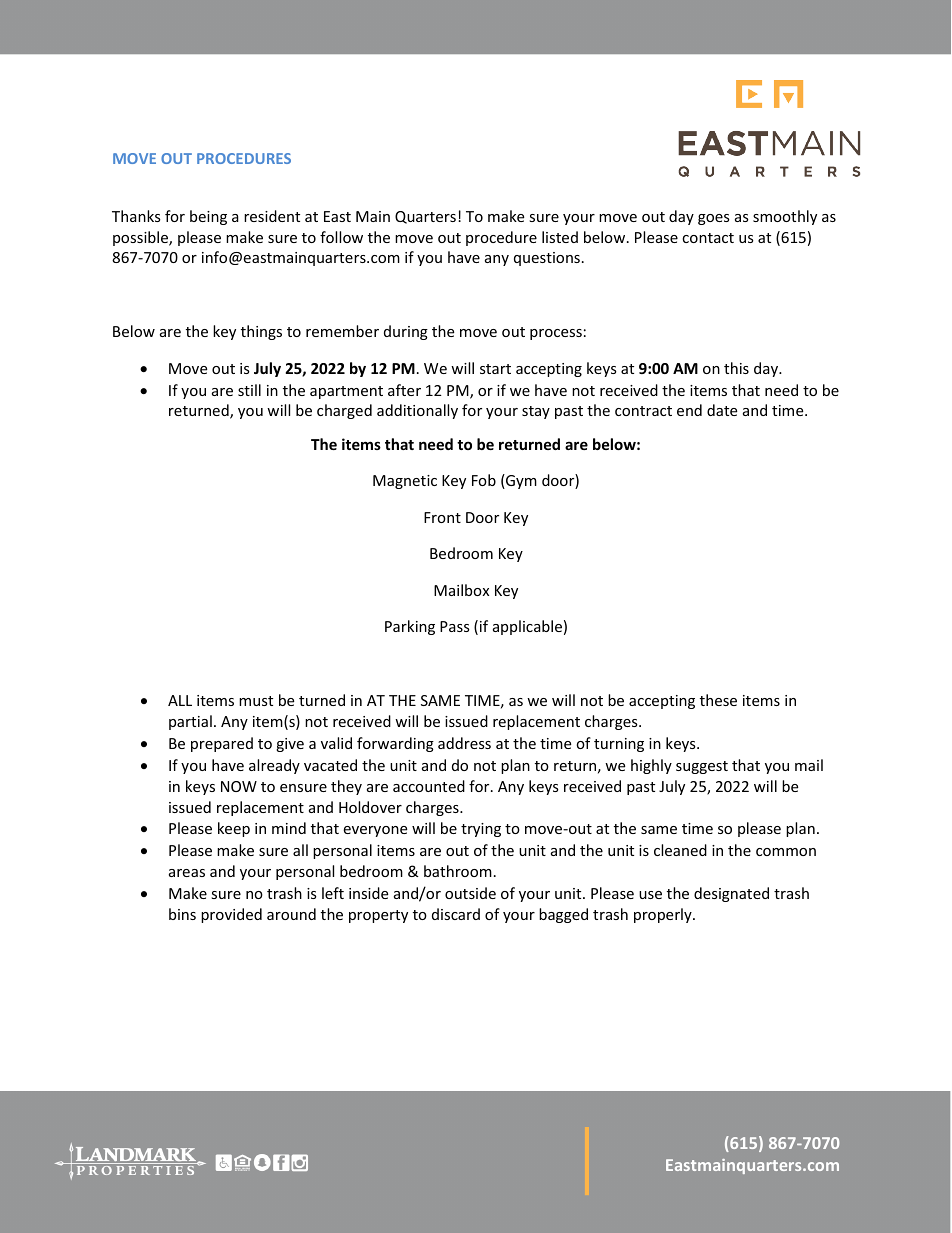 Image resolution: width=952 pixels, height=1233 pixels. What do you see at coordinates (405, 482) in the screenshot?
I see `Magnetic` at bounding box center [405, 482].
